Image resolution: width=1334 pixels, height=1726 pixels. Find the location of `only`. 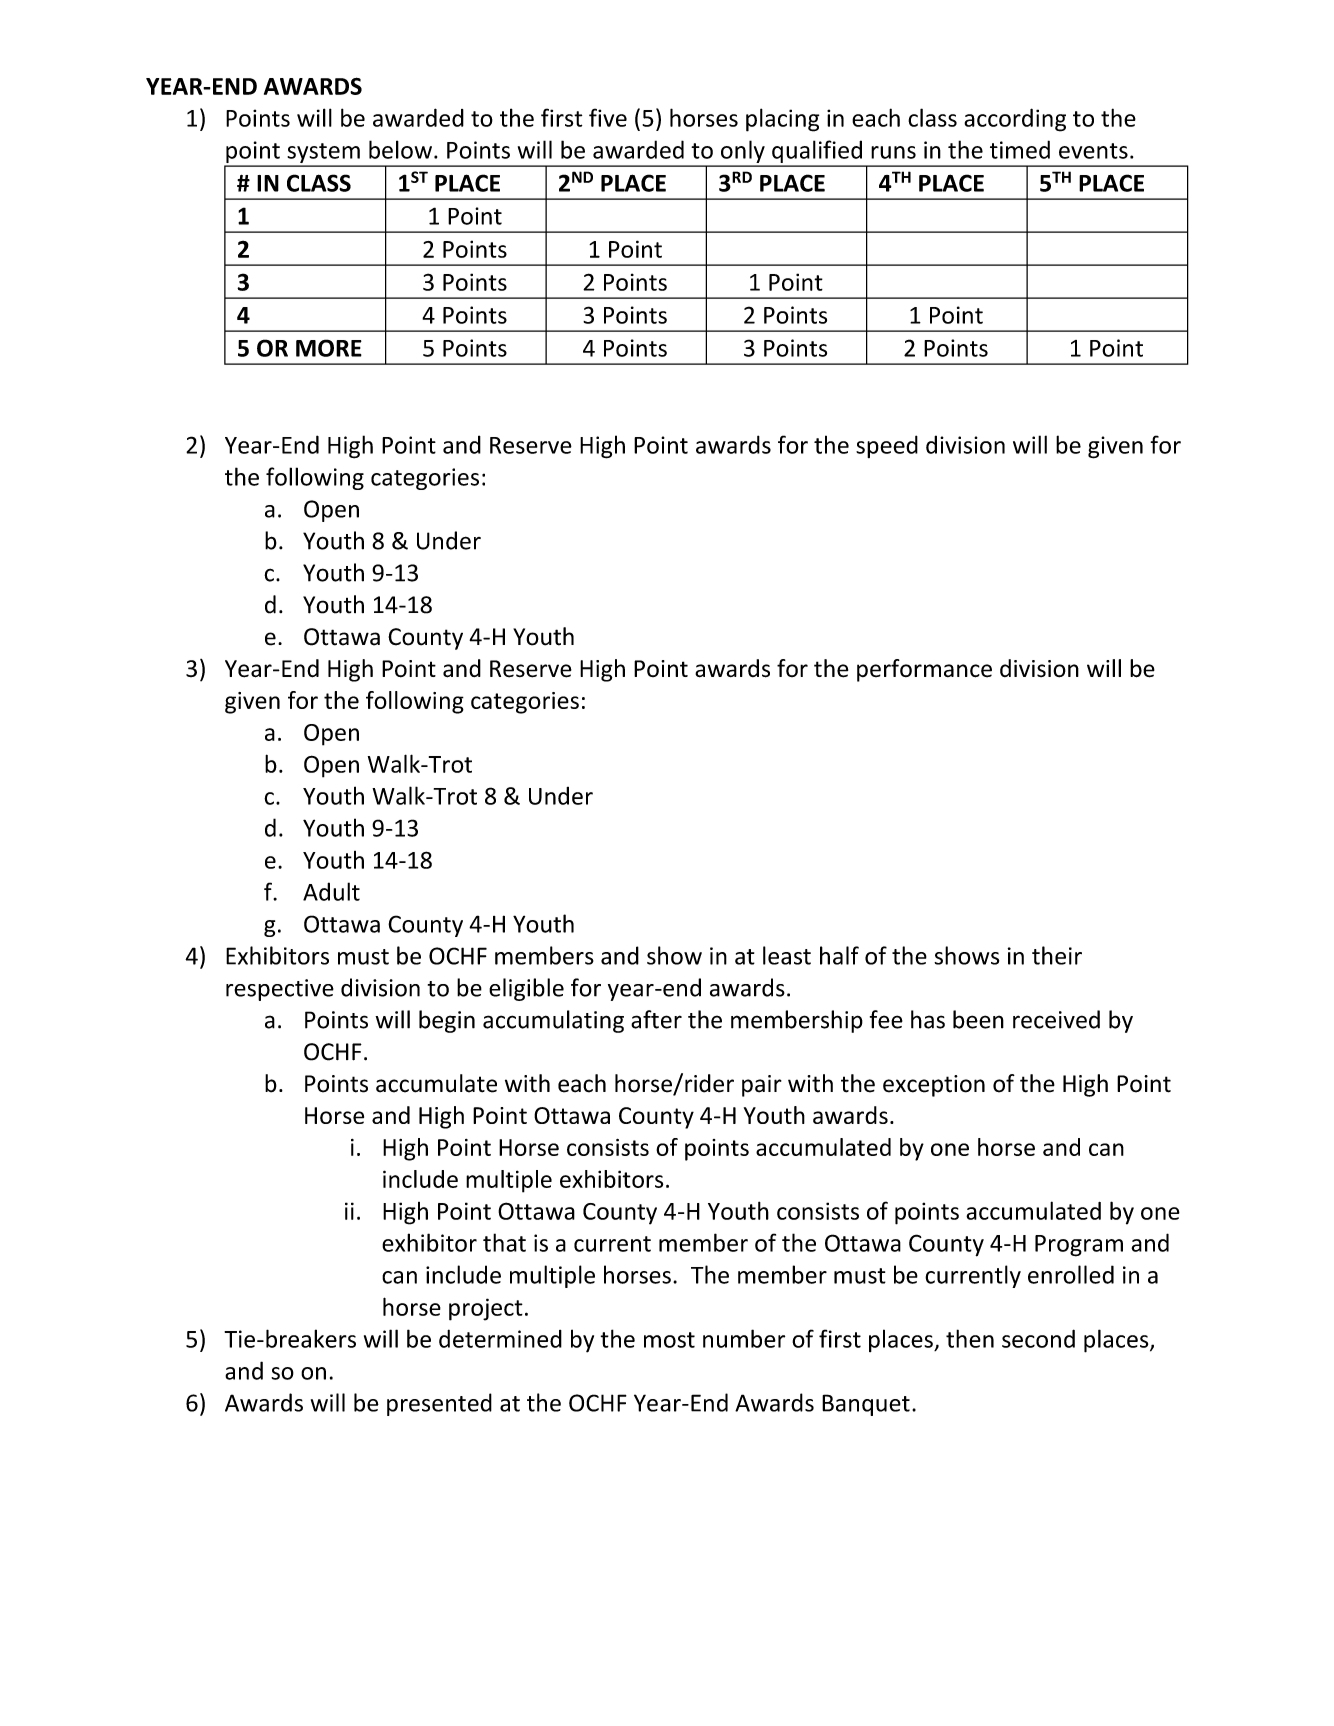

only is located at coordinates (742, 153).
